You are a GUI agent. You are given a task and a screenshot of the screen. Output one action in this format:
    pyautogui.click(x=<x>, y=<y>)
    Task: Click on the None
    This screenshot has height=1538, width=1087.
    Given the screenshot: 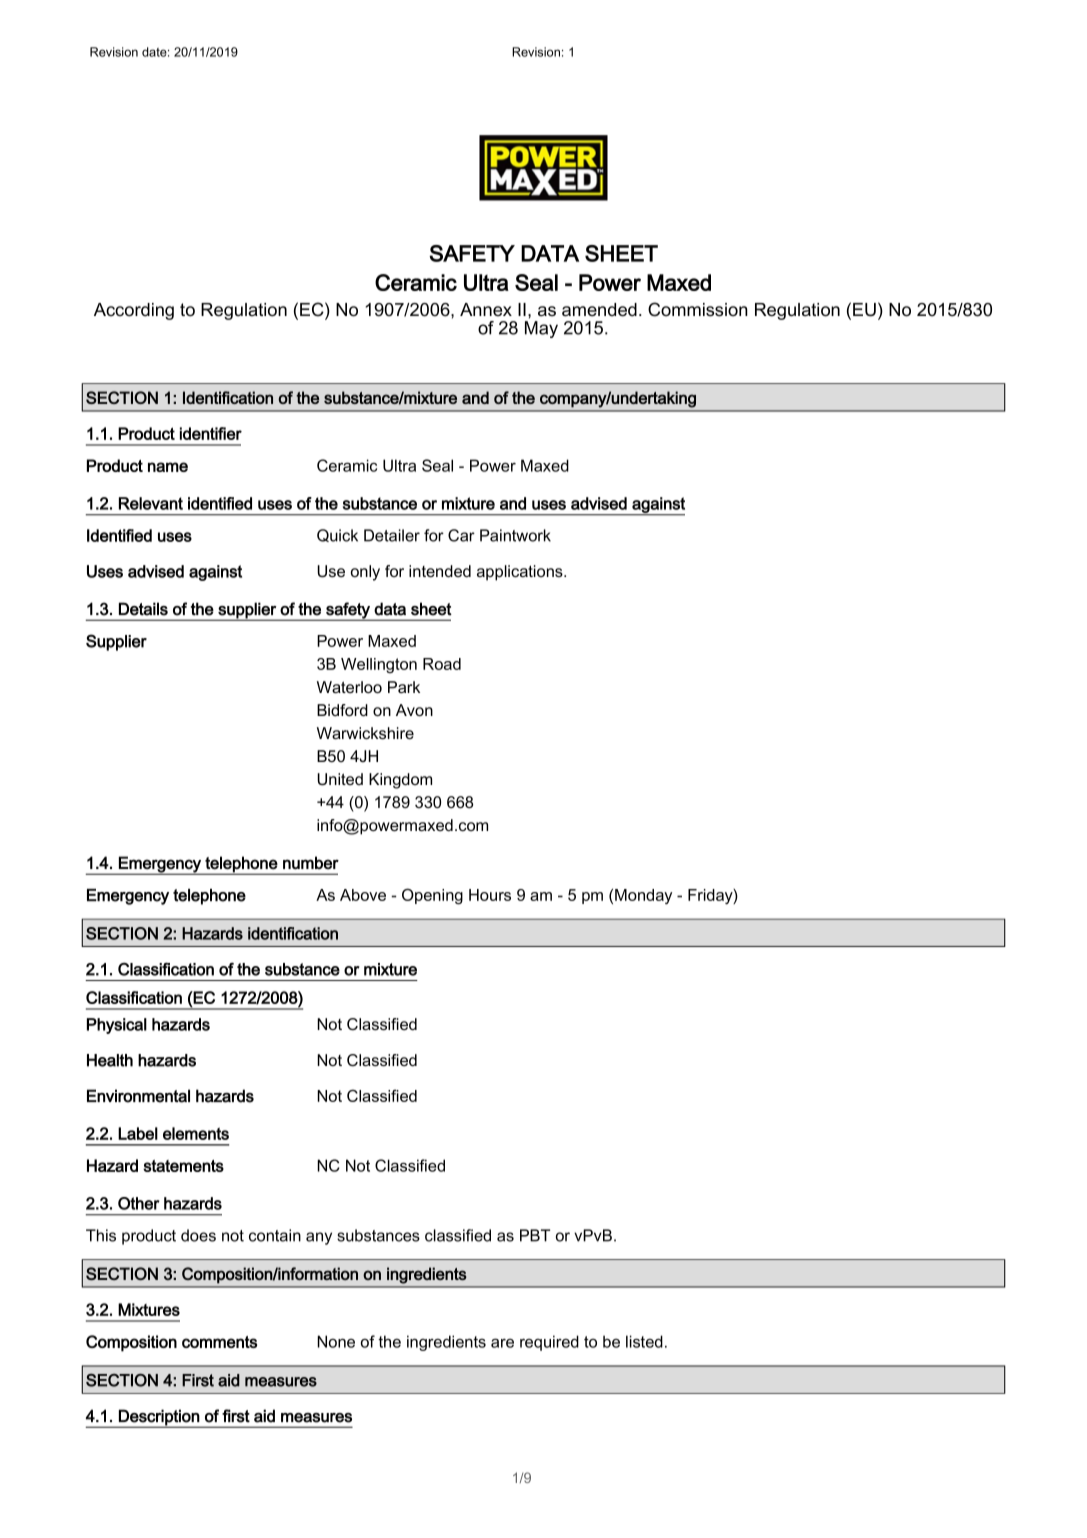 What is the action you would take?
    pyautogui.click(x=336, y=1341)
